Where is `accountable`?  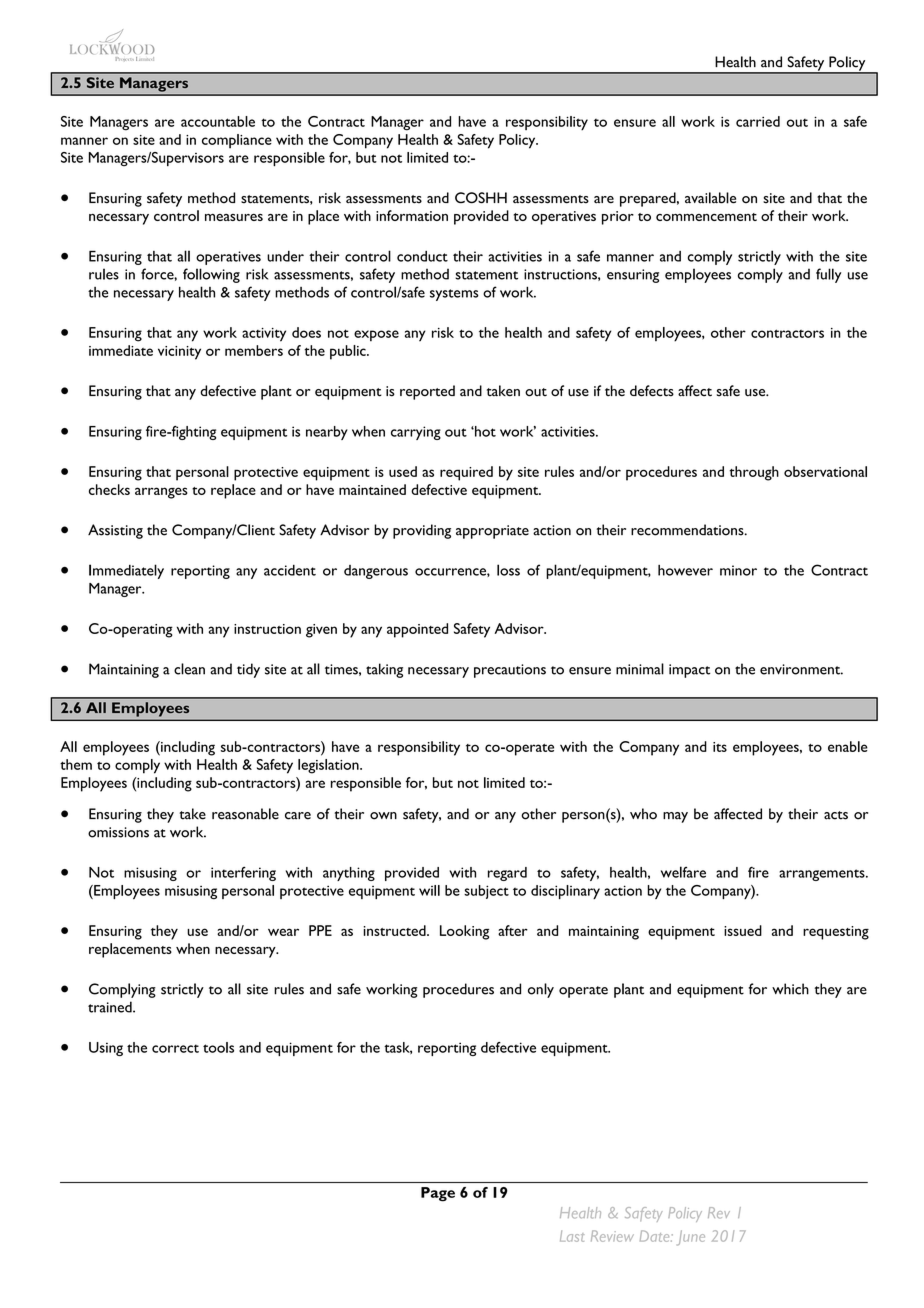
accountable is located at coordinates (218, 121).
